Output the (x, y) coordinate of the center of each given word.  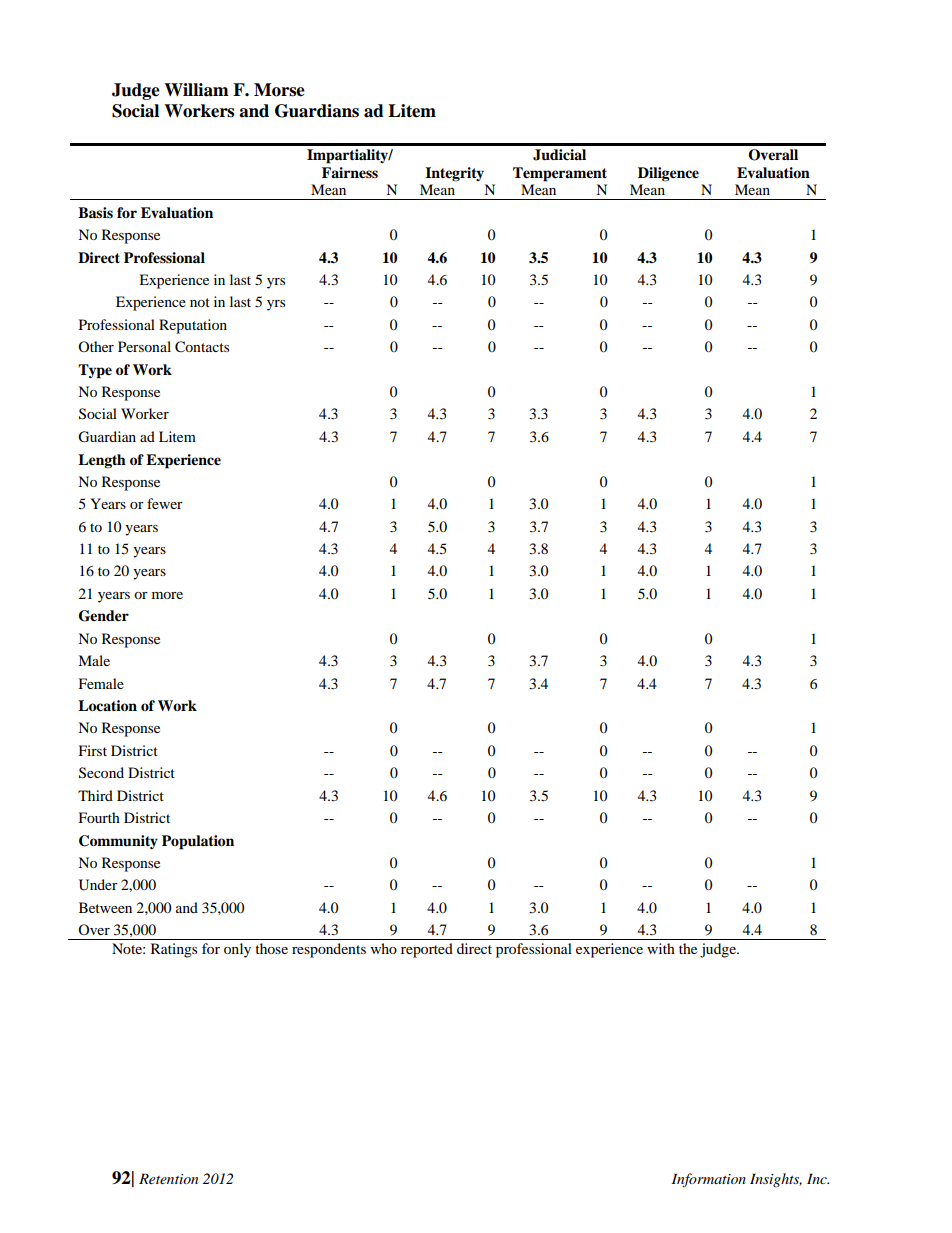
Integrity (454, 174)
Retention (168, 1178)
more (167, 595)
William (196, 90)
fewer (165, 503)
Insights (776, 1180)
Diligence (668, 174)
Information (709, 1180)
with (661, 948)
